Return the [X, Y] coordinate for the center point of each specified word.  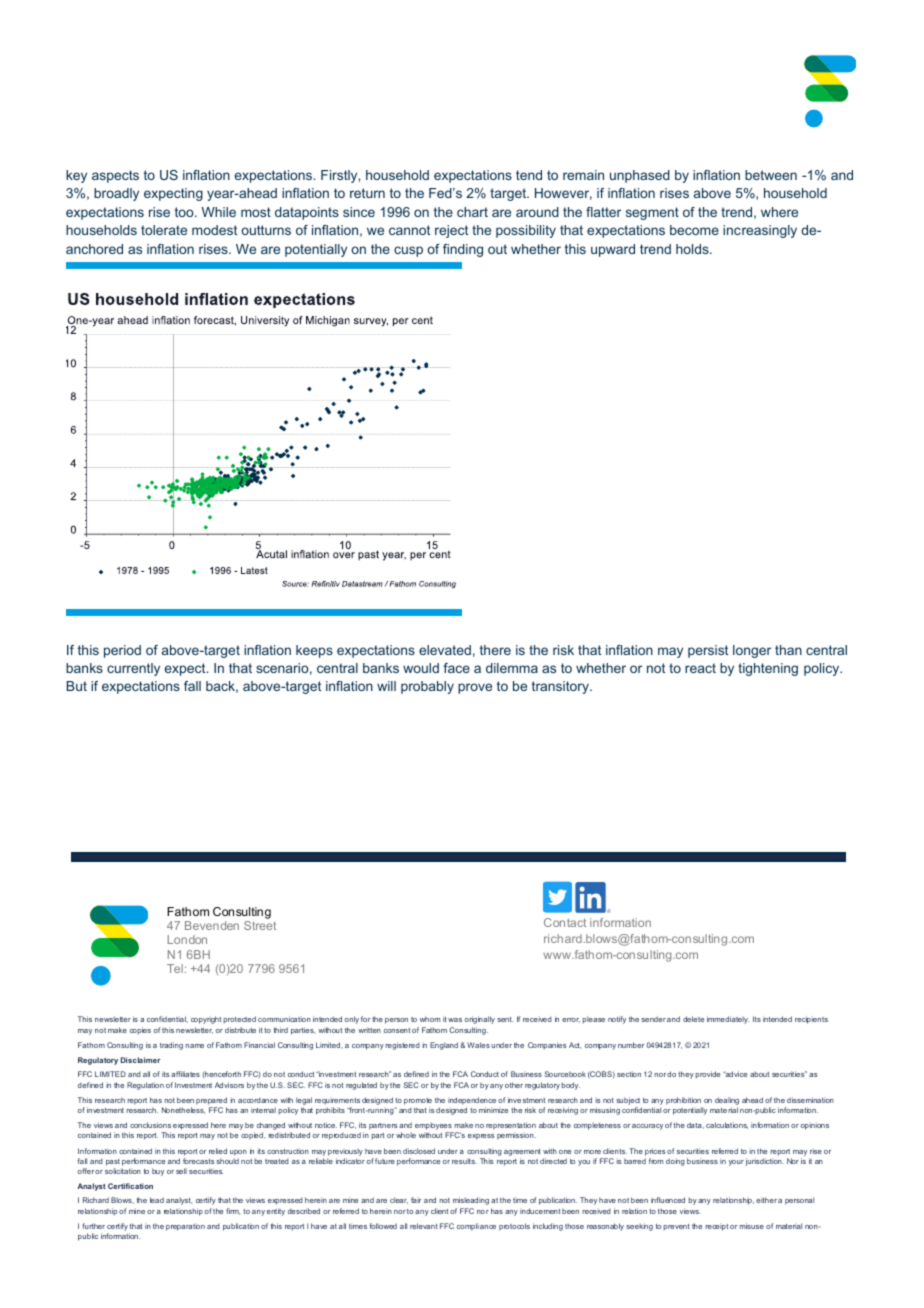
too [185, 212]
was [455, 1020]
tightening [768, 669]
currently [133, 669]
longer [752, 651]
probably [427, 687]
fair [416, 1200]
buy [158, 1172]
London [187, 939]
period [122, 651]
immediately [728, 1020]
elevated [445, 650]
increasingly [760, 231]
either [766, 1200]
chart [472, 212]
